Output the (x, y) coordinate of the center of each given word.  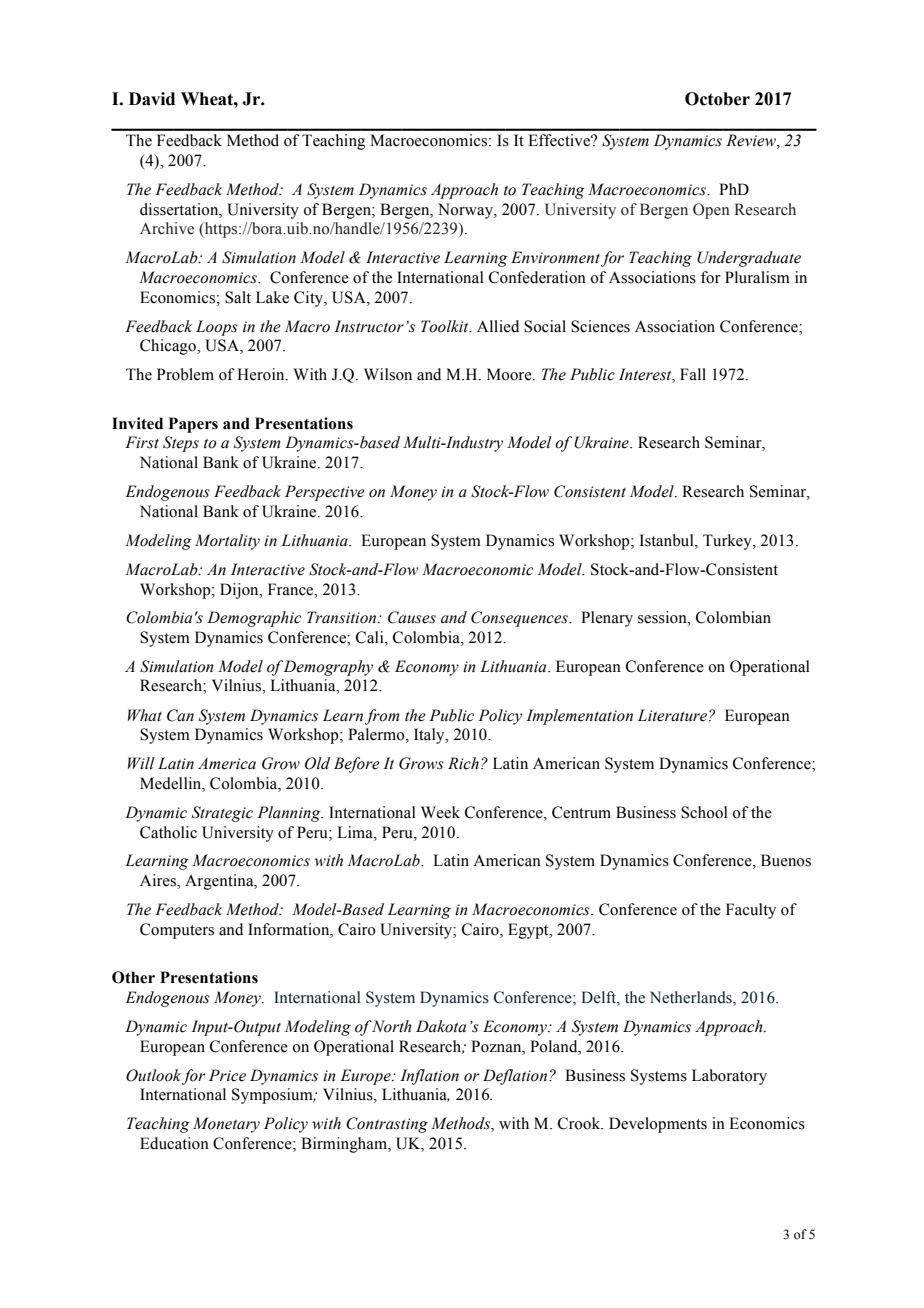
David (152, 99)
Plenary (607, 619)
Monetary (226, 1125)
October (717, 99)
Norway (466, 211)
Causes (412, 617)
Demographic (254, 619)
